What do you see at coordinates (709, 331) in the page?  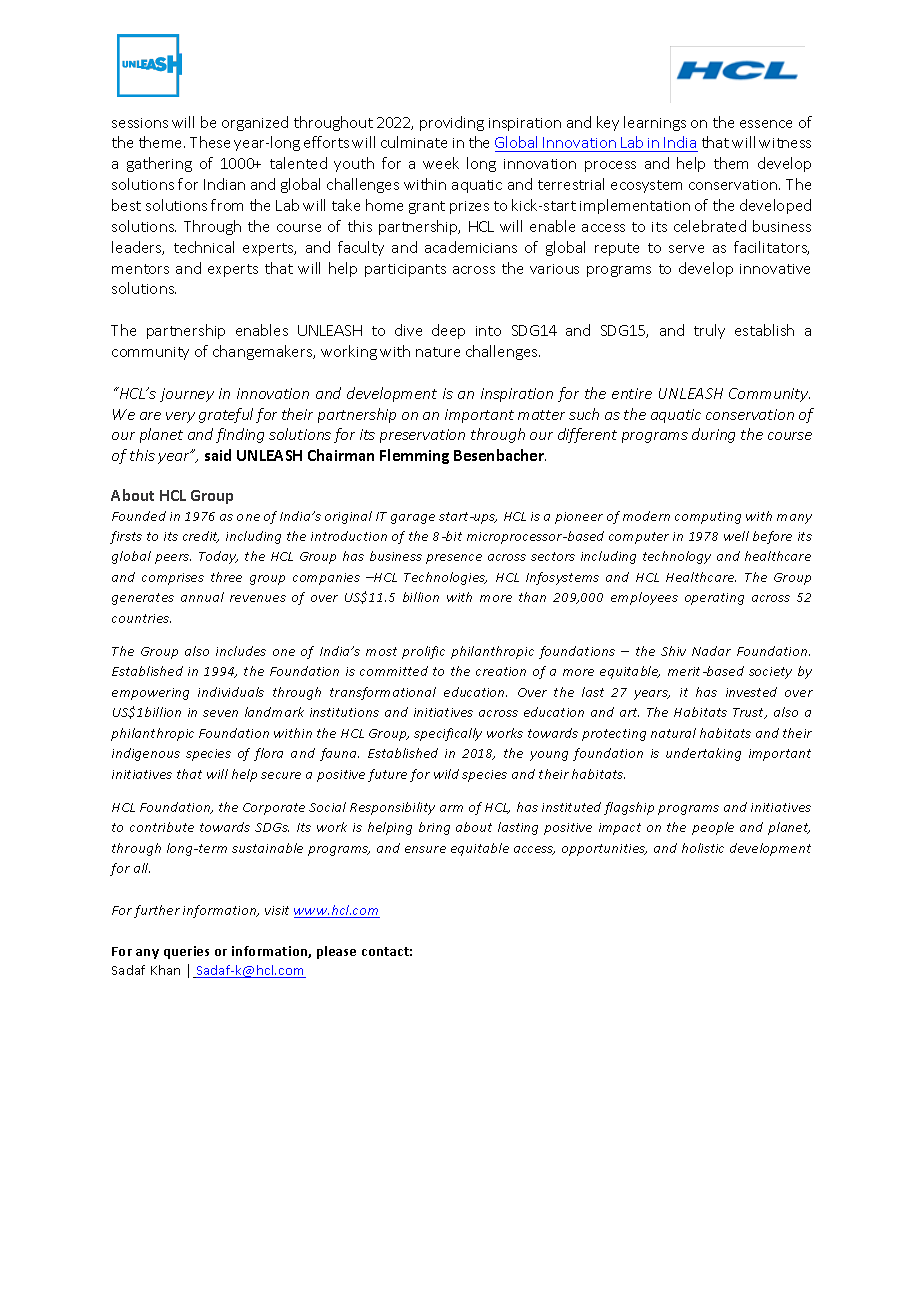 I see `truly` at bounding box center [709, 331].
